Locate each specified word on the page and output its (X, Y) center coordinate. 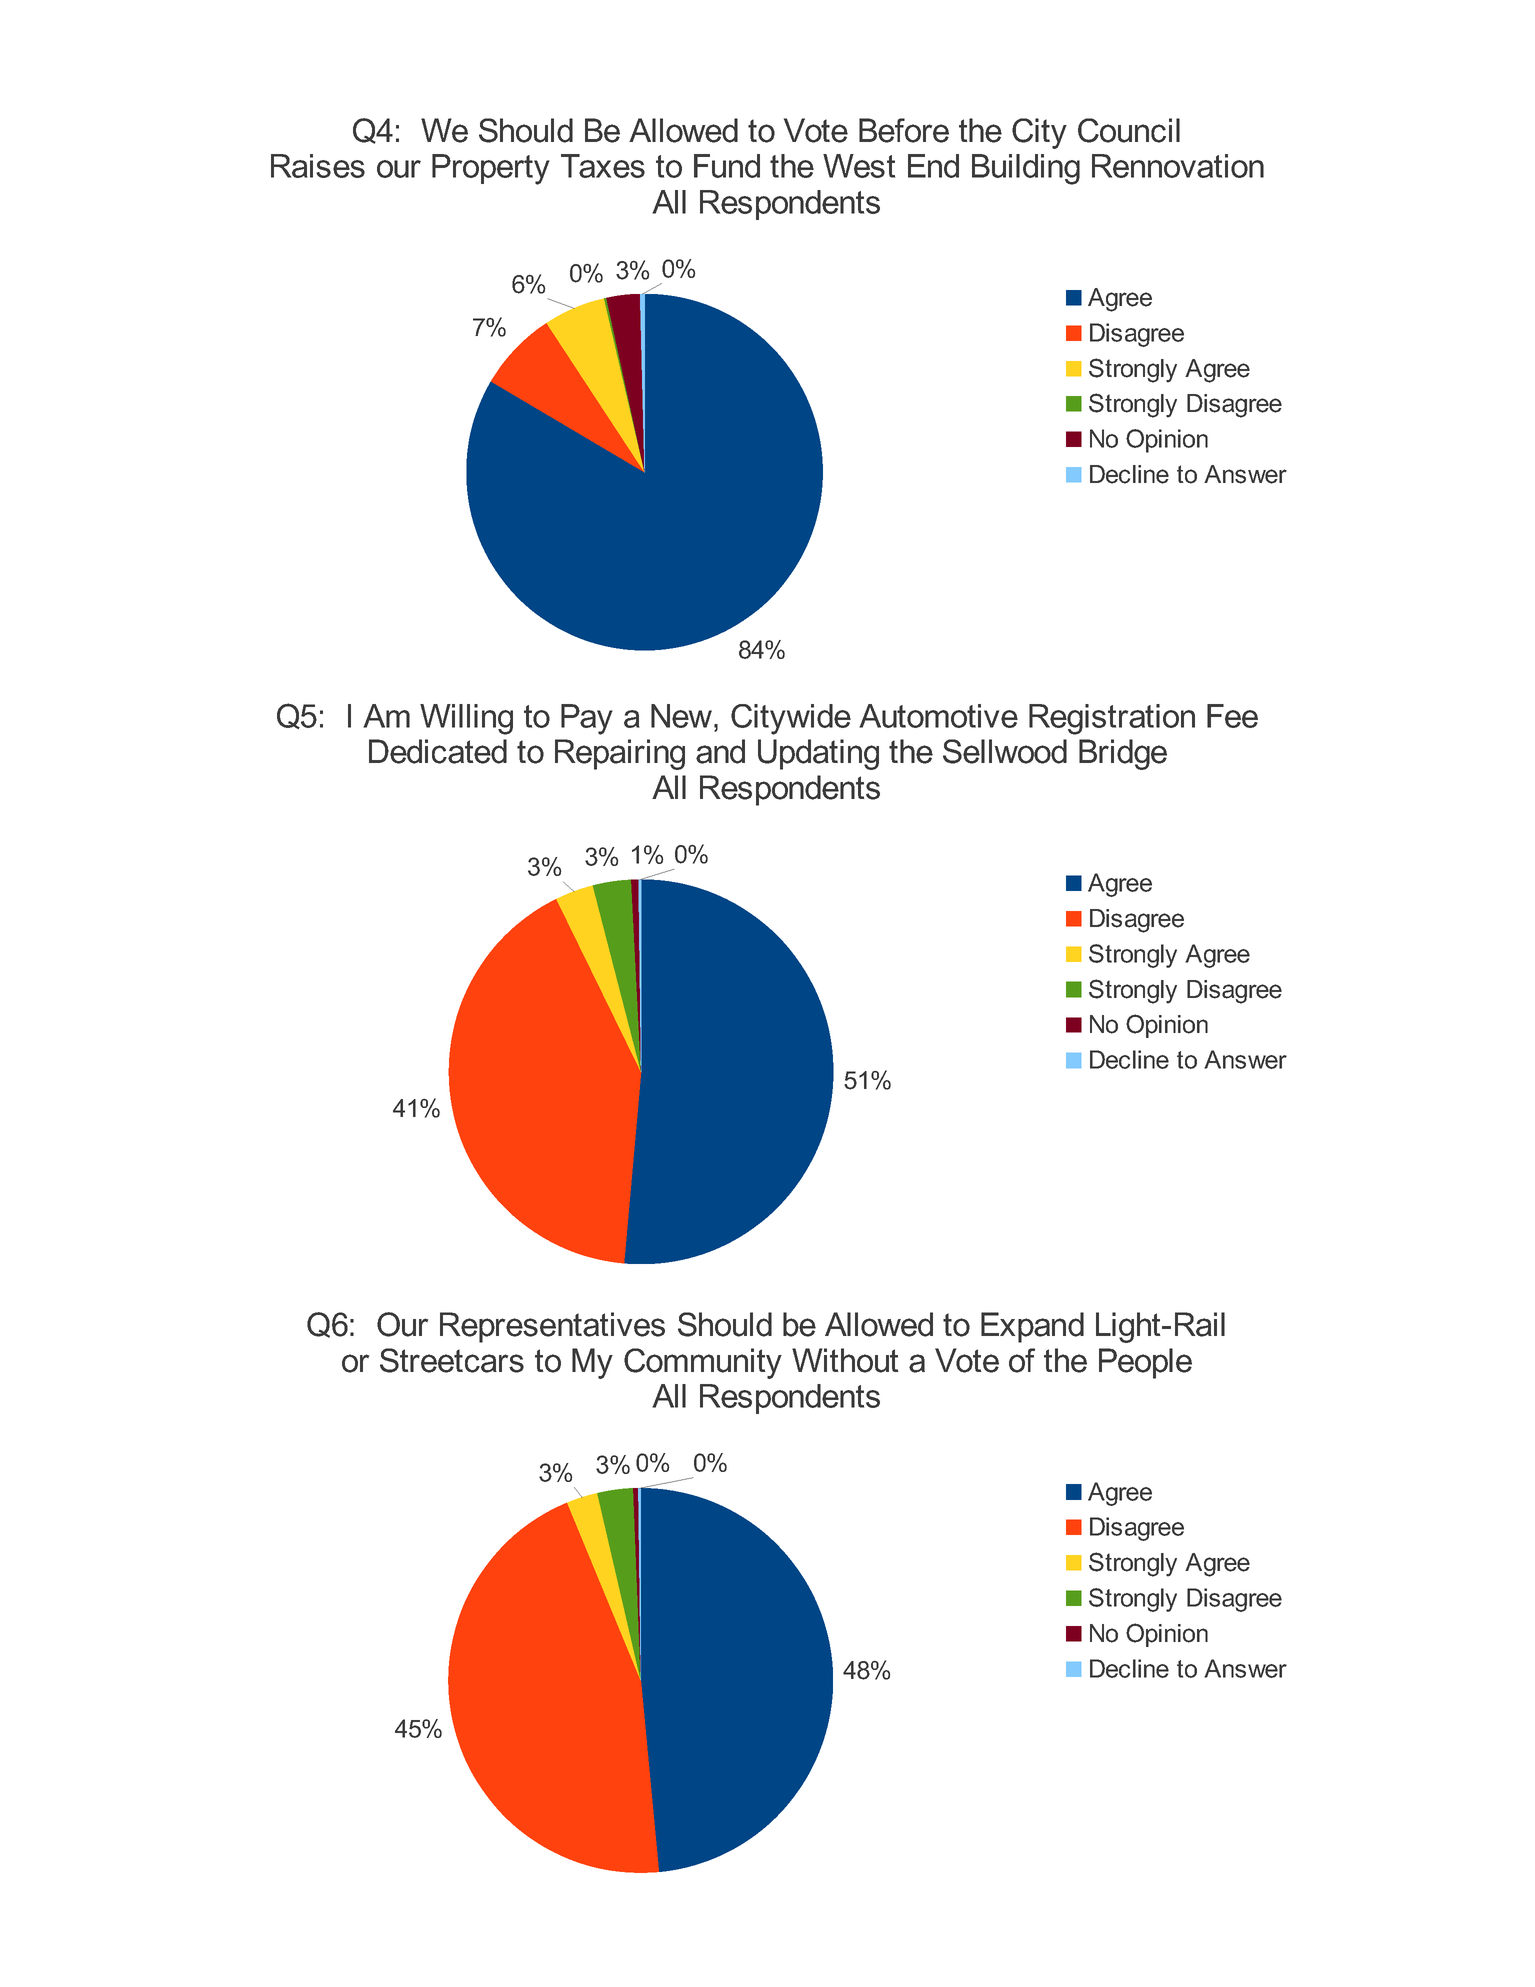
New (683, 716)
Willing (466, 719)
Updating (818, 754)
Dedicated (438, 751)
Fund (727, 166)
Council (1129, 130)
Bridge (1123, 754)
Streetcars (452, 1360)
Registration (1112, 719)
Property (491, 169)
